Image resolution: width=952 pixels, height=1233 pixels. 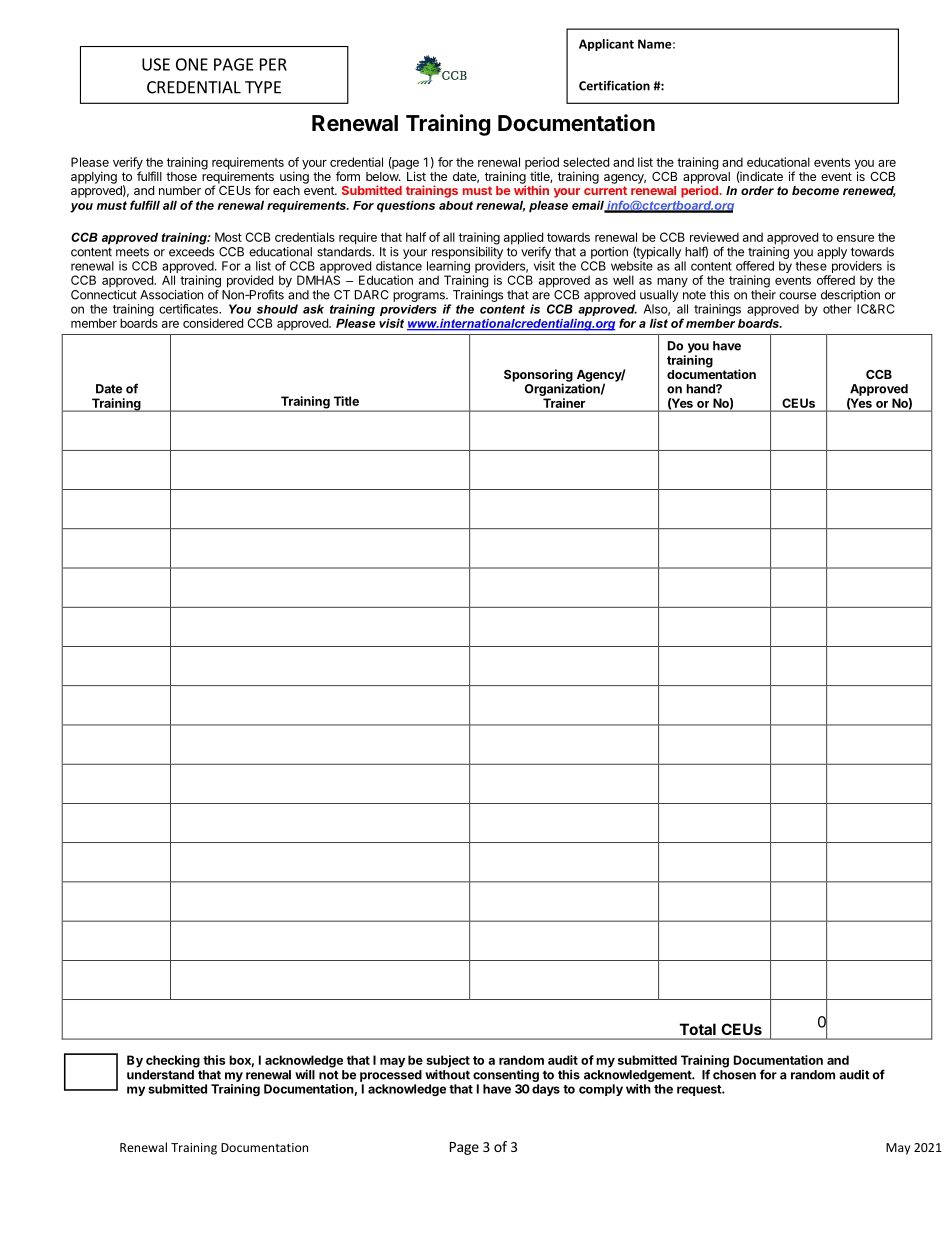 I want to click on Sponsoring, so click(x=538, y=376).
